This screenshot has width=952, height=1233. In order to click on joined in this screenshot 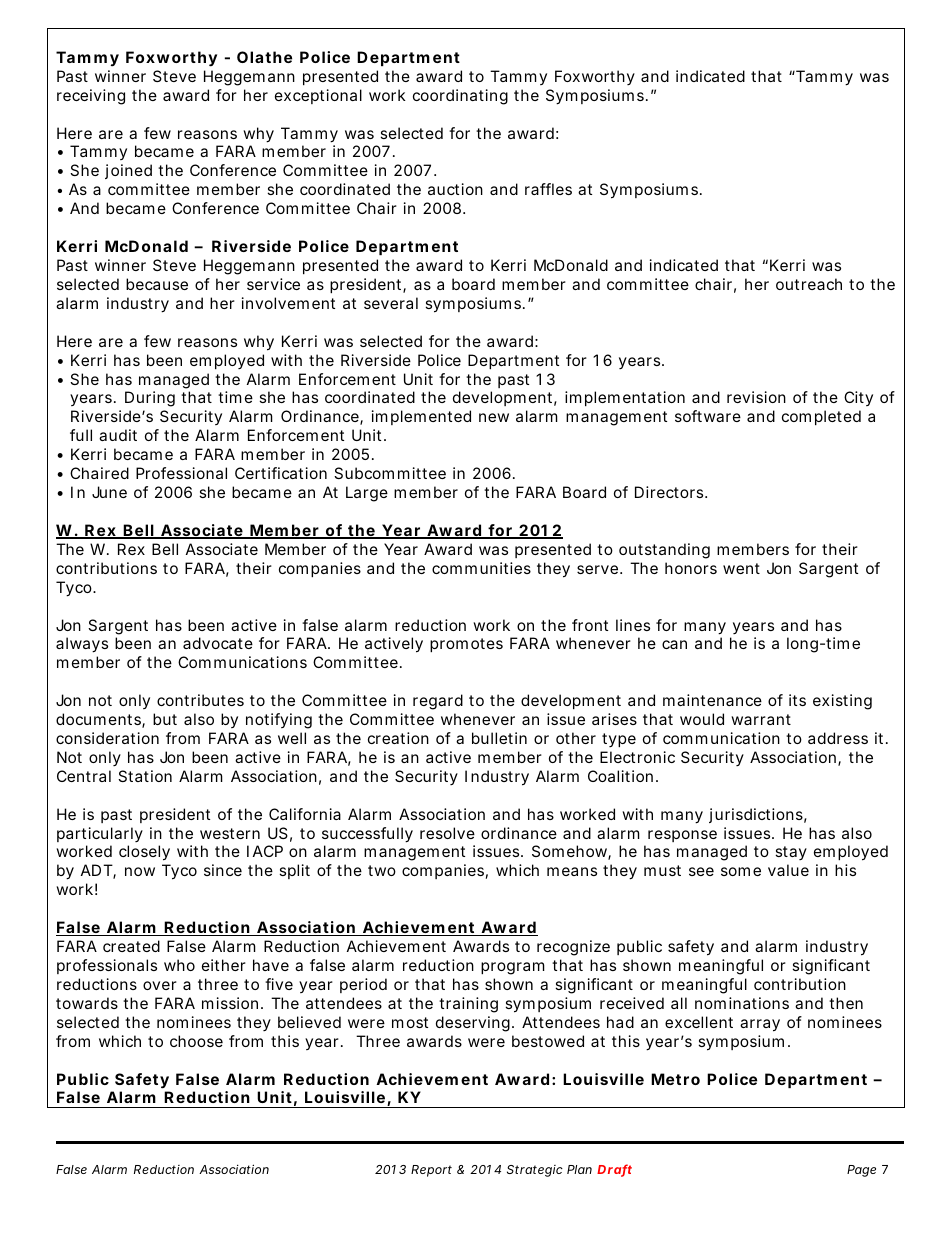, I will do `click(128, 171)`.
